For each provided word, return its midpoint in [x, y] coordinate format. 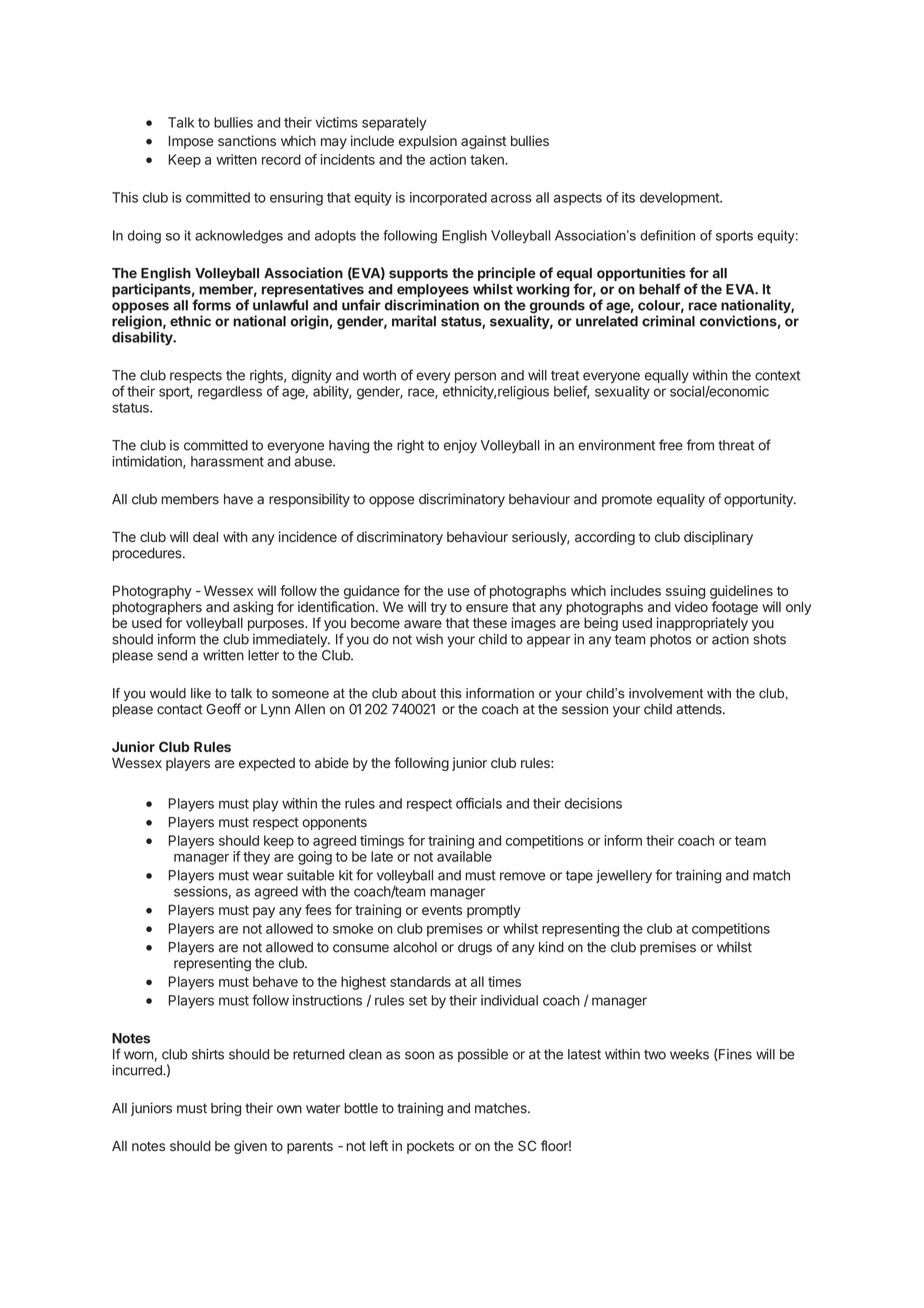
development [680, 199]
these [490, 623]
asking [253, 608]
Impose [191, 142]
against [483, 142]
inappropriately [702, 624]
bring [226, 1109]
